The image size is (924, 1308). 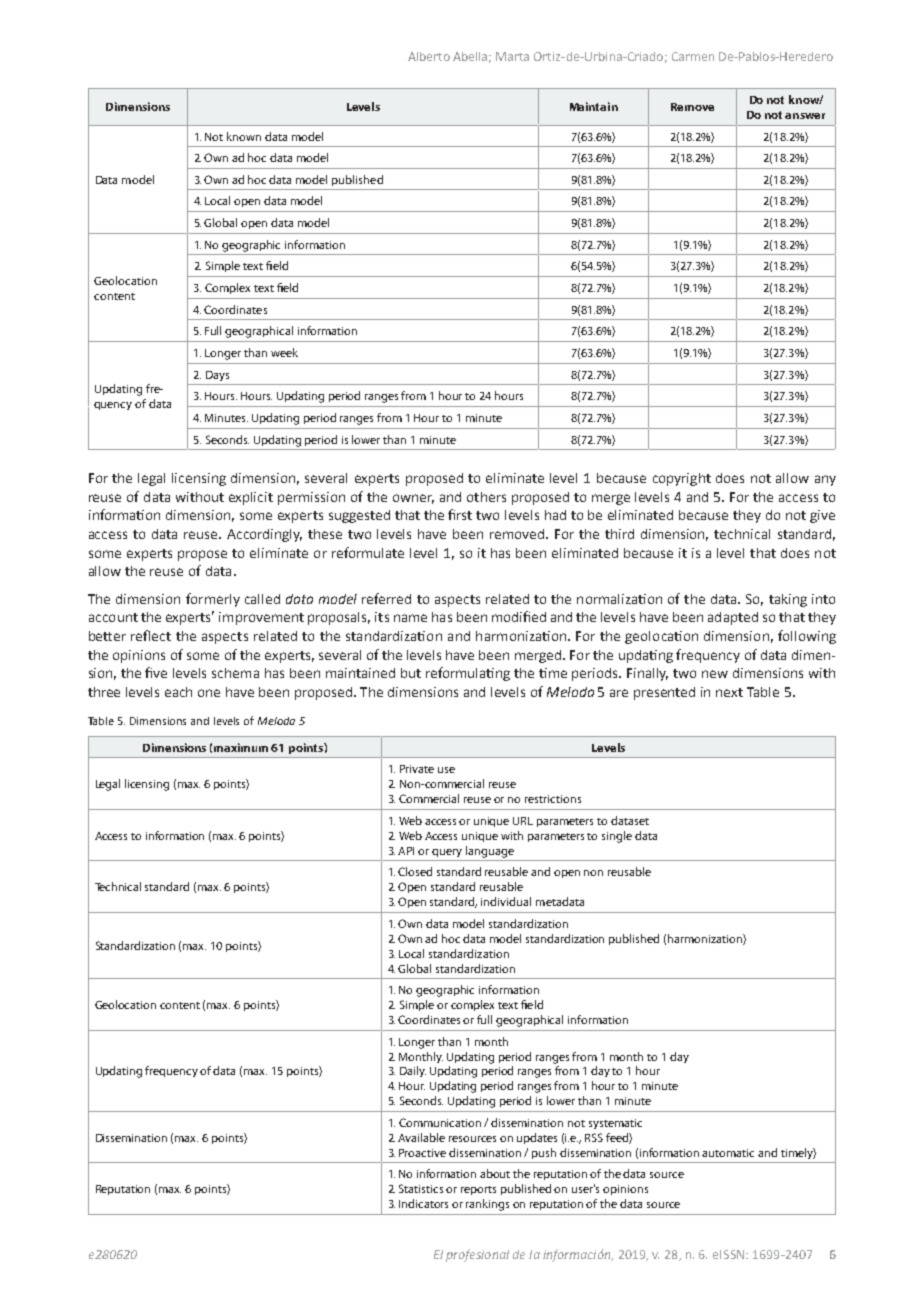 What do you see at coordinates (241, 747) in the page?
I see `maximum` at bounding box center [241, 747].
